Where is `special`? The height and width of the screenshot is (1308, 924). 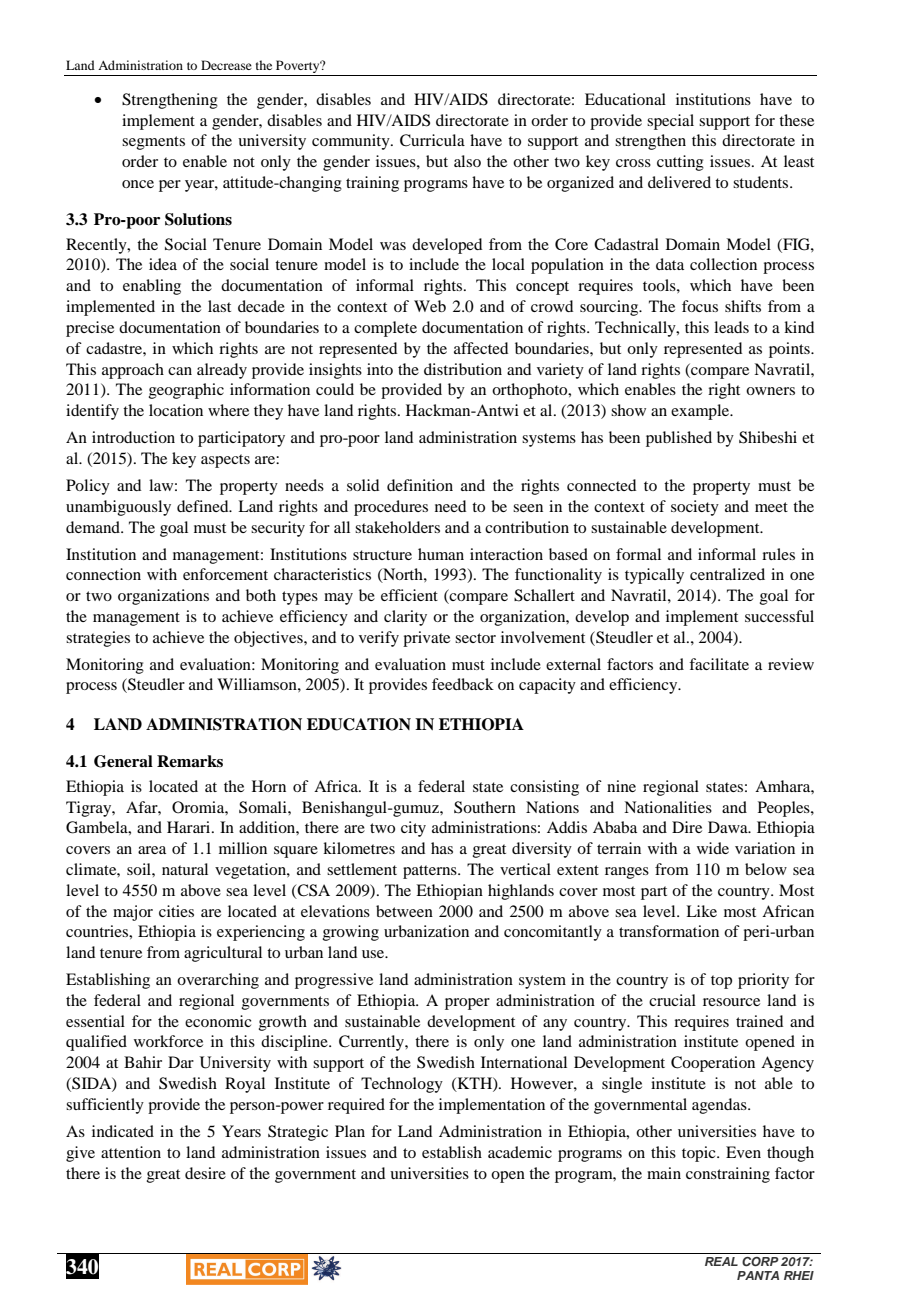 special is located at coordinates (670, 122).
